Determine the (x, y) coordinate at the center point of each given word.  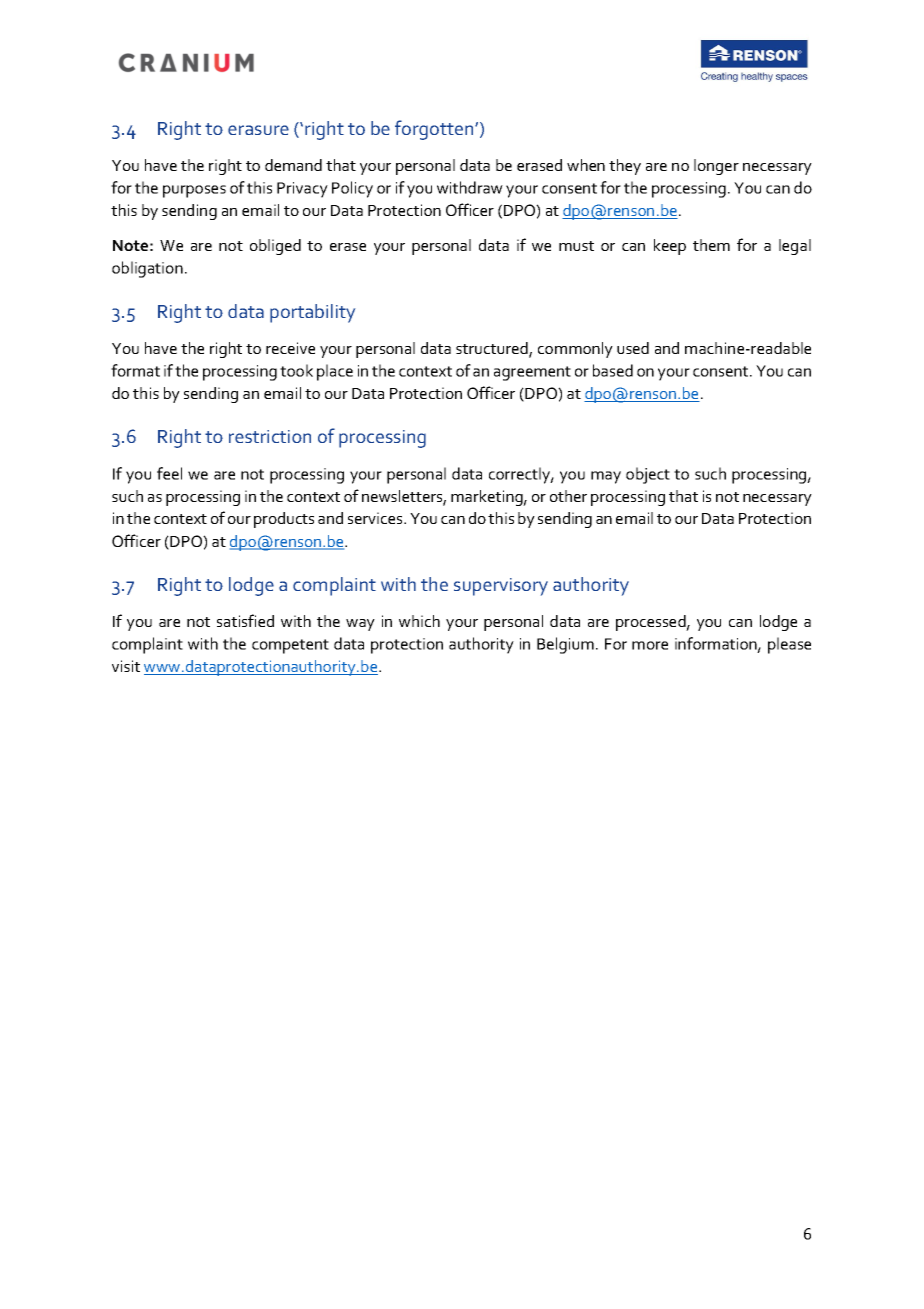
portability (312, 313)
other (568, 496)
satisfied (245, 620)
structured (493, 349)
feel (169, 473)
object (648, 475)
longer (716, 167)
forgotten (435, 130)
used (633, 348)
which (419, 621)
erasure (258, 130)
